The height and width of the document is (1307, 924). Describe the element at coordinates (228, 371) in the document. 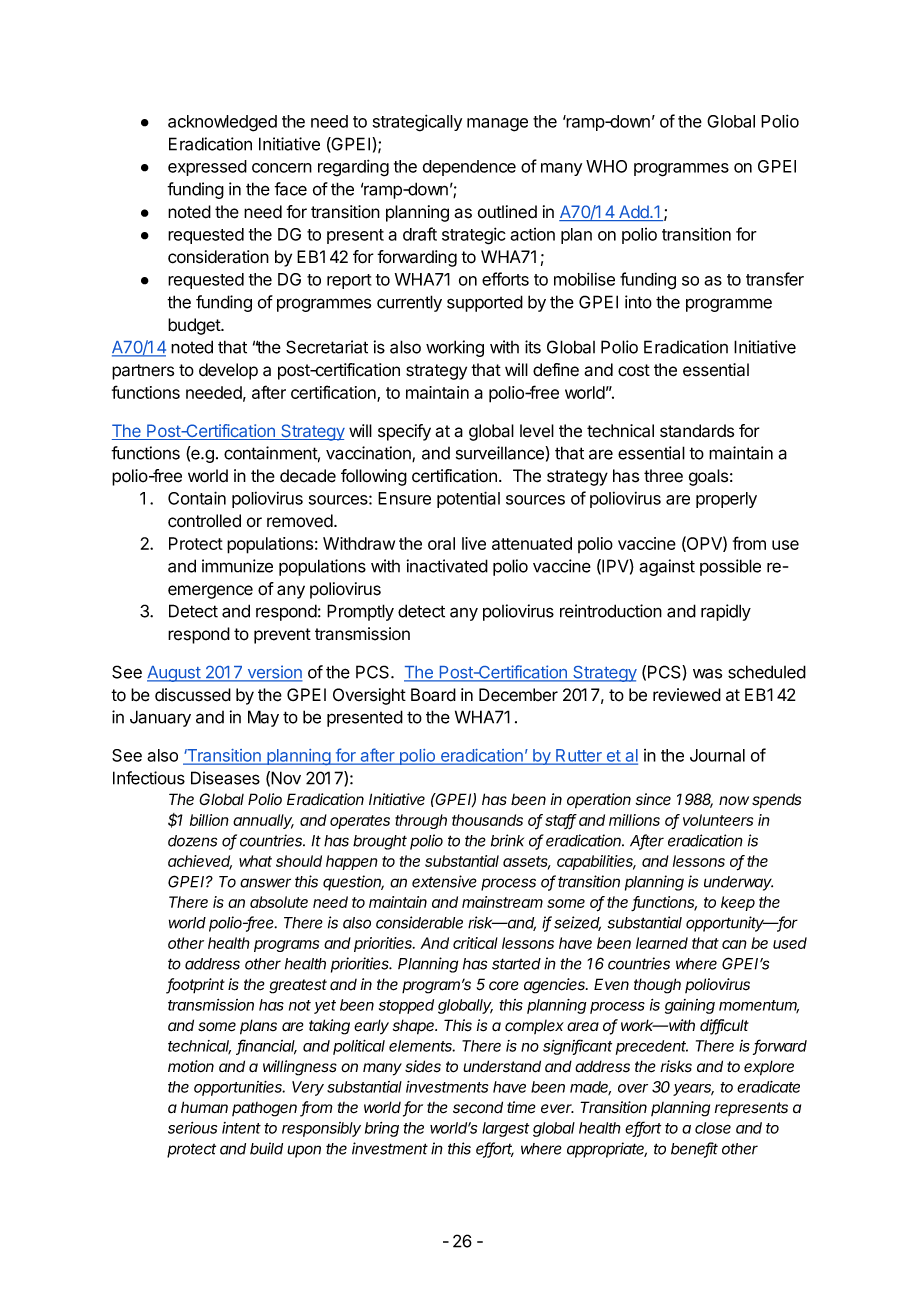

I see `develop` at that location.
